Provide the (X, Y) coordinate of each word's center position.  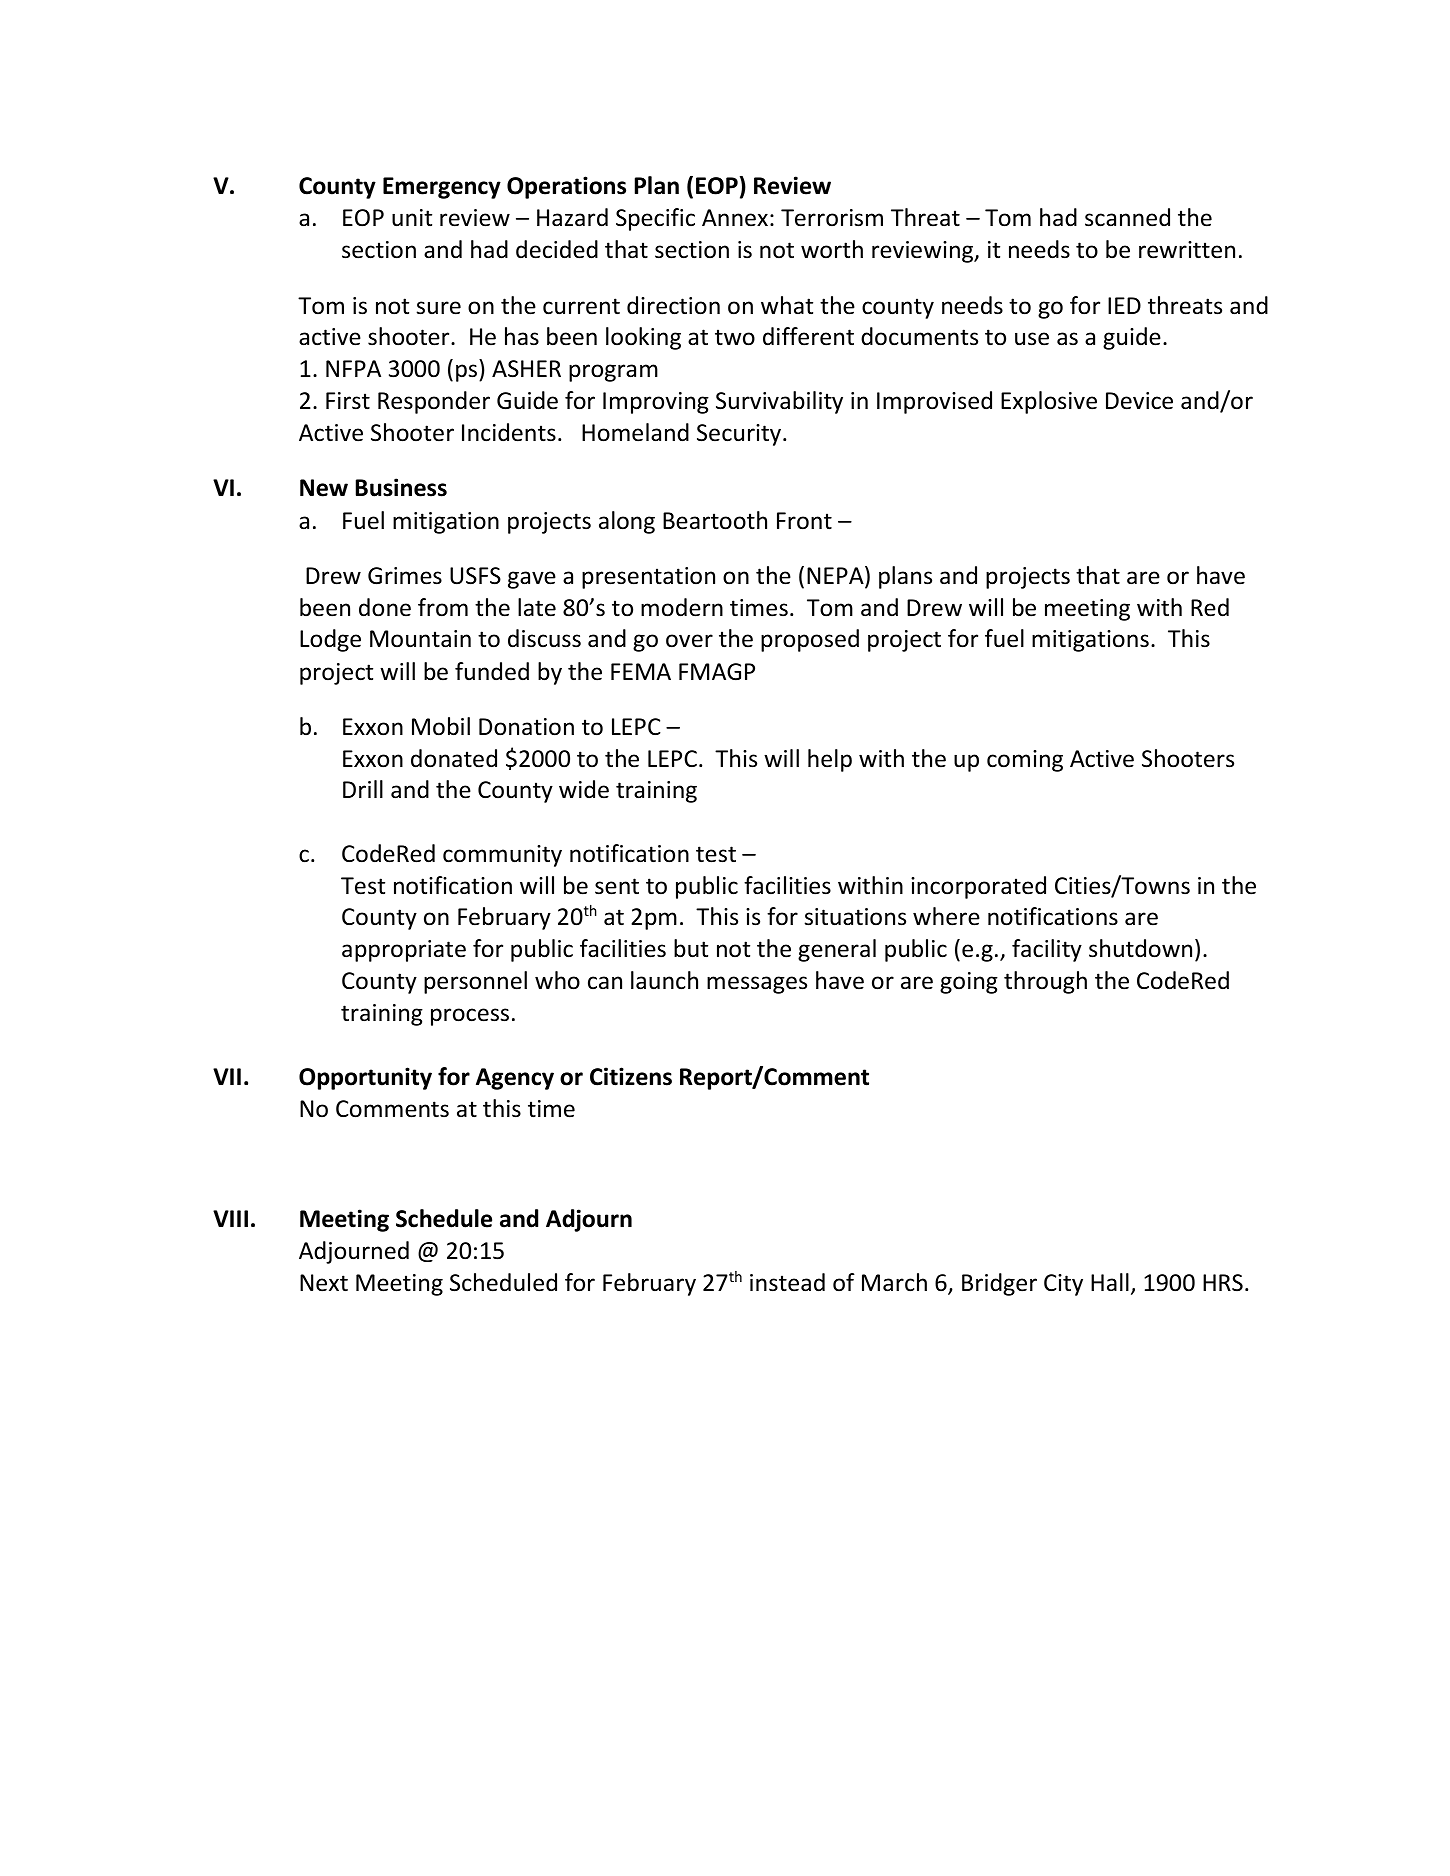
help (830, 760)
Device (1139, 401)
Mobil (441, 726)
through (1045, 982)
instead (787, 1282)
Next (324, 1283)
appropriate (404, 951)
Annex (735, 218)
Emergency (442, 188)
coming (1025, 761)
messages (757, 985)
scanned (1127, 217)
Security (740, 435)
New (324, 488)
